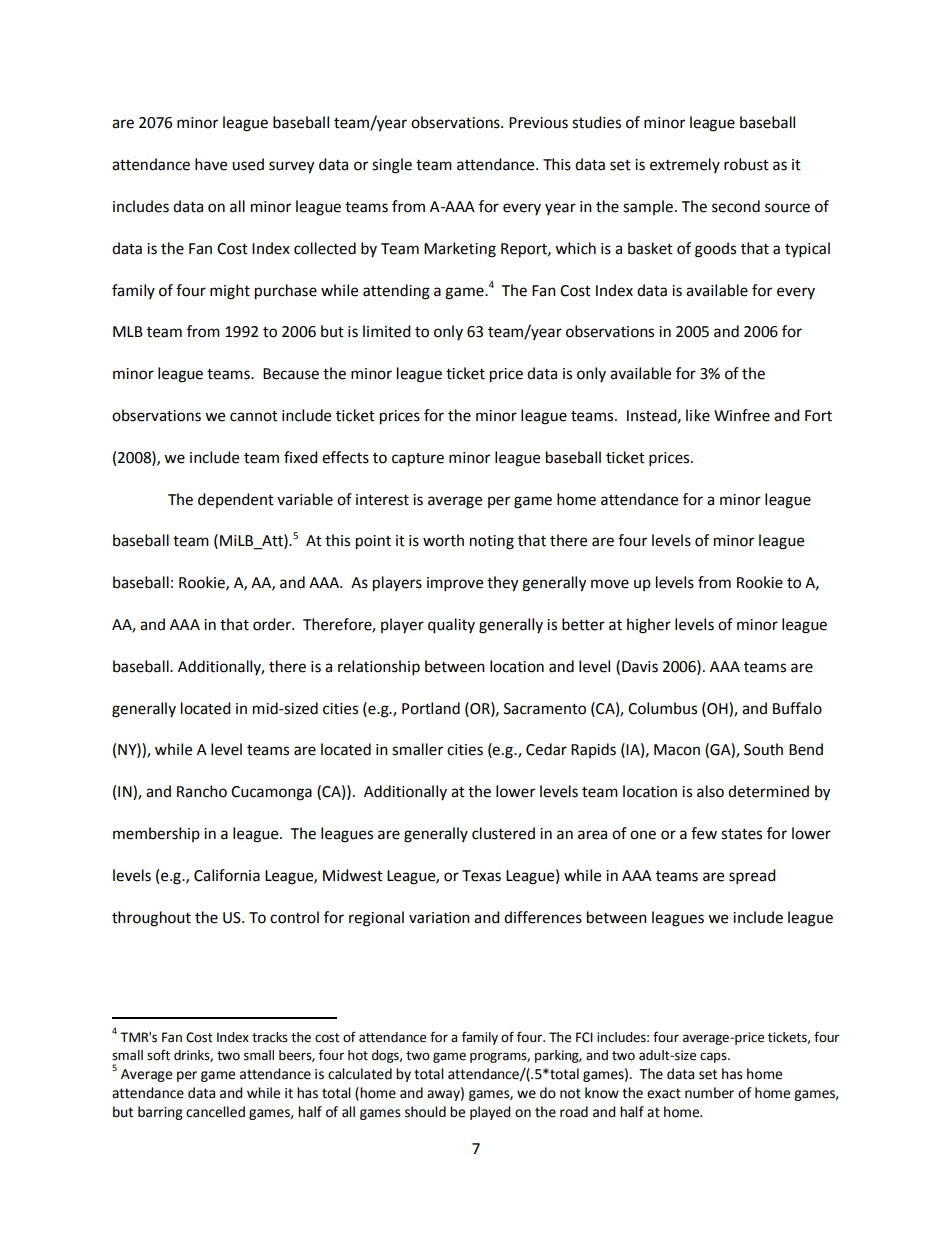 Image resolution: width=952 pixels, height=1233 pixels. What do you see at coordinates (746, 164) in the screenshot?
I see `robust` at bounding box center [746, 164].
